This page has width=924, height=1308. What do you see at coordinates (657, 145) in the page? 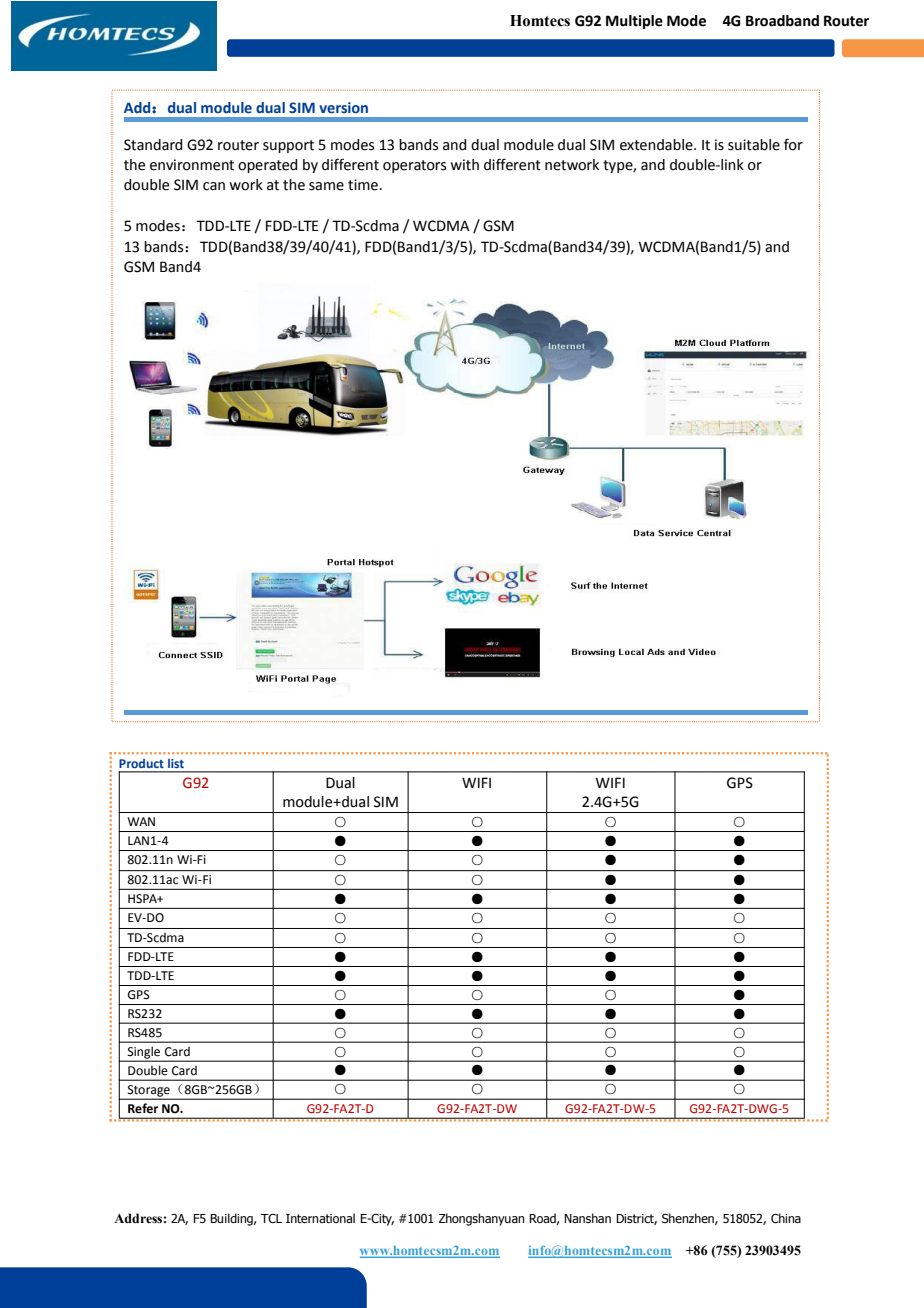
I see `extendable` at bounding box center [657, 145].
